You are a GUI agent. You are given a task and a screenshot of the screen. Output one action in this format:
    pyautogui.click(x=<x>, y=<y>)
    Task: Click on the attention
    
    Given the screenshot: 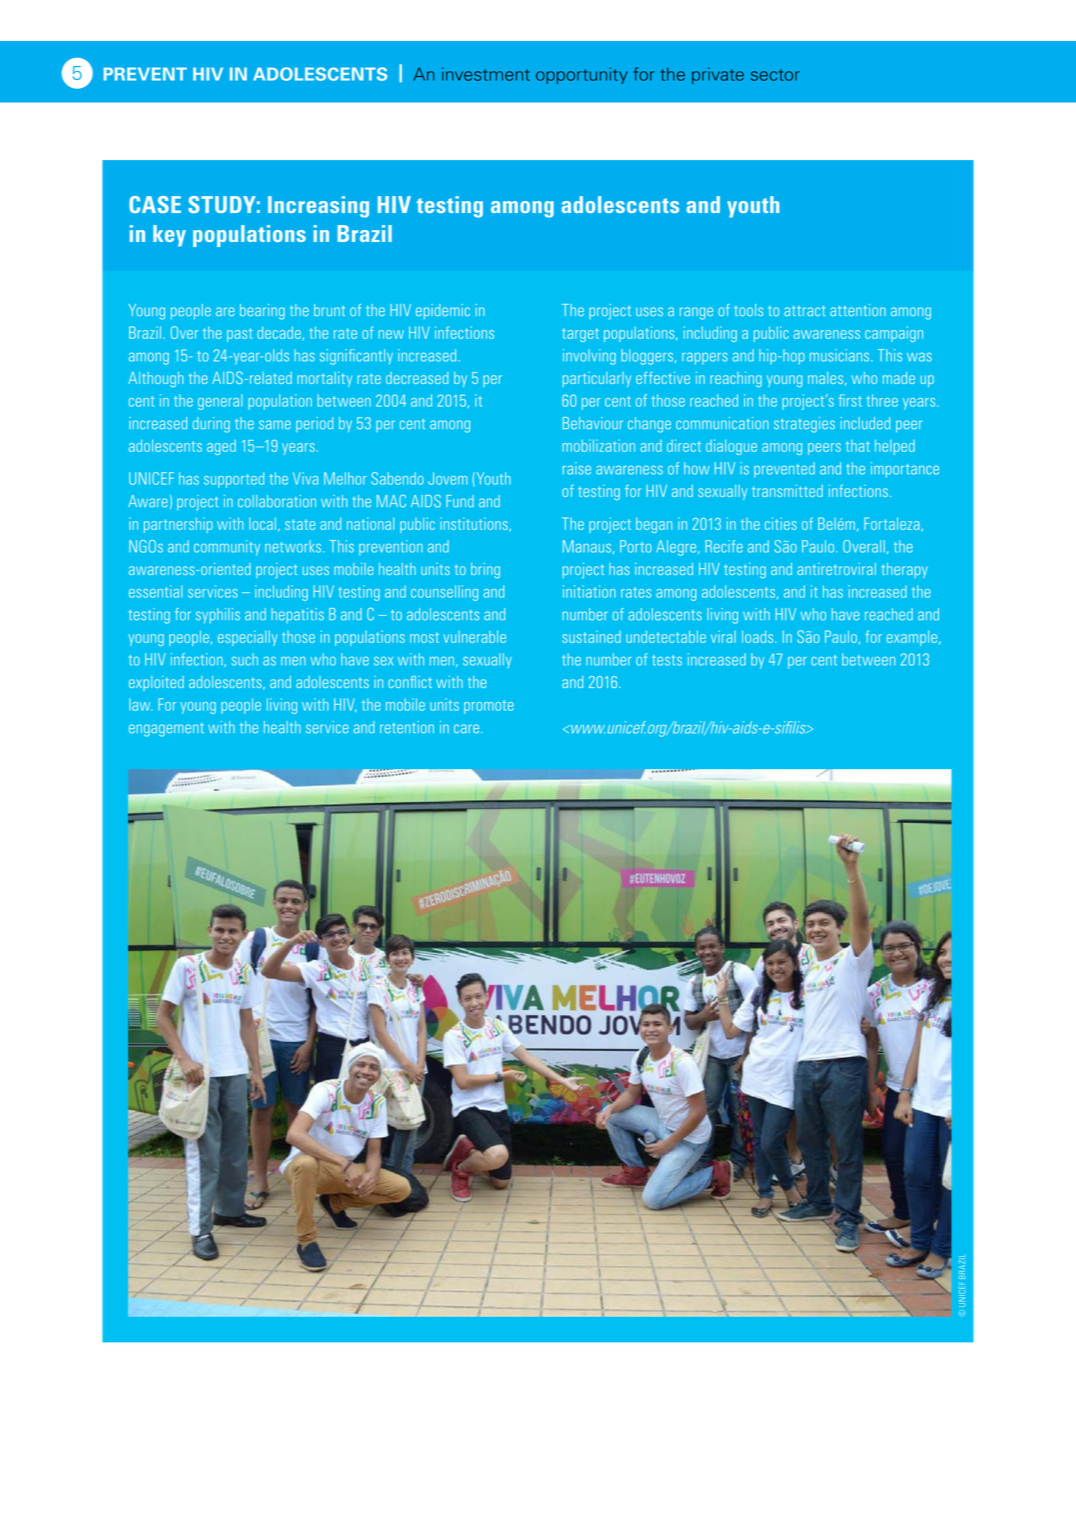 What is the action you would take?
    pyautogui.click(x=858, y=310)
